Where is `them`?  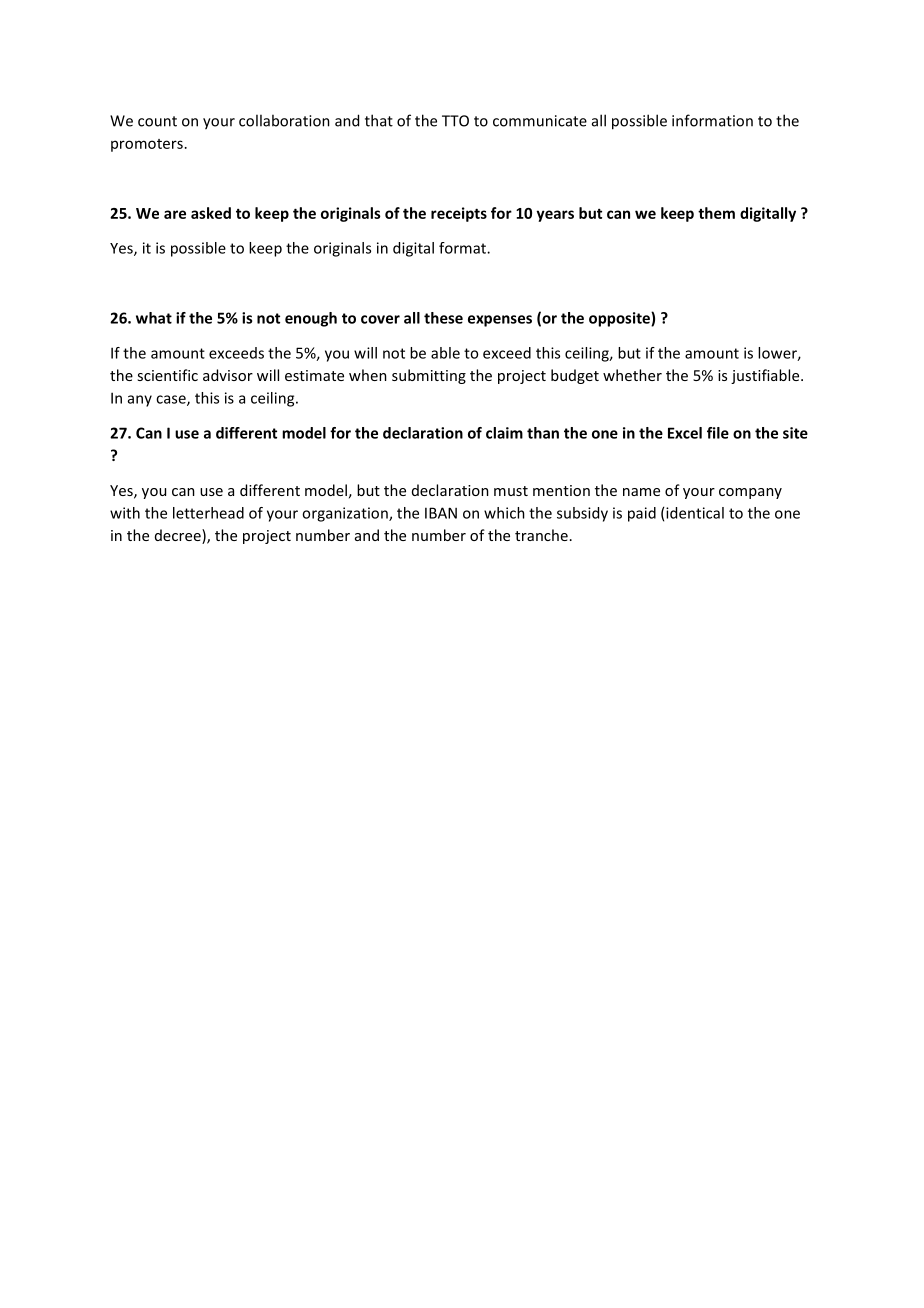 them is located at coordinates (716, 213).
